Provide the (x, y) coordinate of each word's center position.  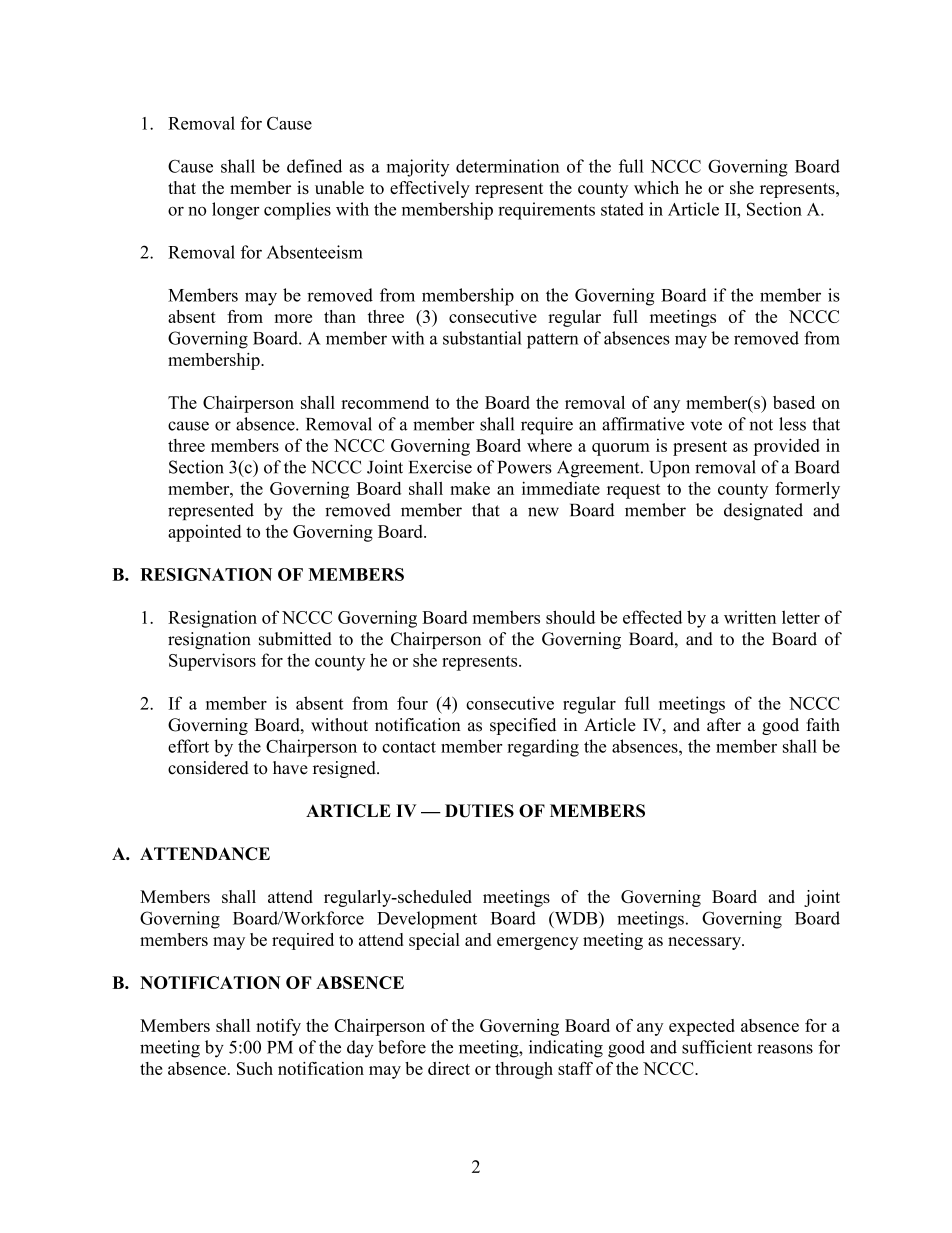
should (570, 617)
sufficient (717, 1047)
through (524, 1070)
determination (507, 166)
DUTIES (479, 811)
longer (235, 211)
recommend (385, 402)
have (290, 768)
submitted (295, 639)
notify (278, 1027)
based (794, 402)
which (656, 187)
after (724, 725)
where (549, 445)
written (750, 617)
